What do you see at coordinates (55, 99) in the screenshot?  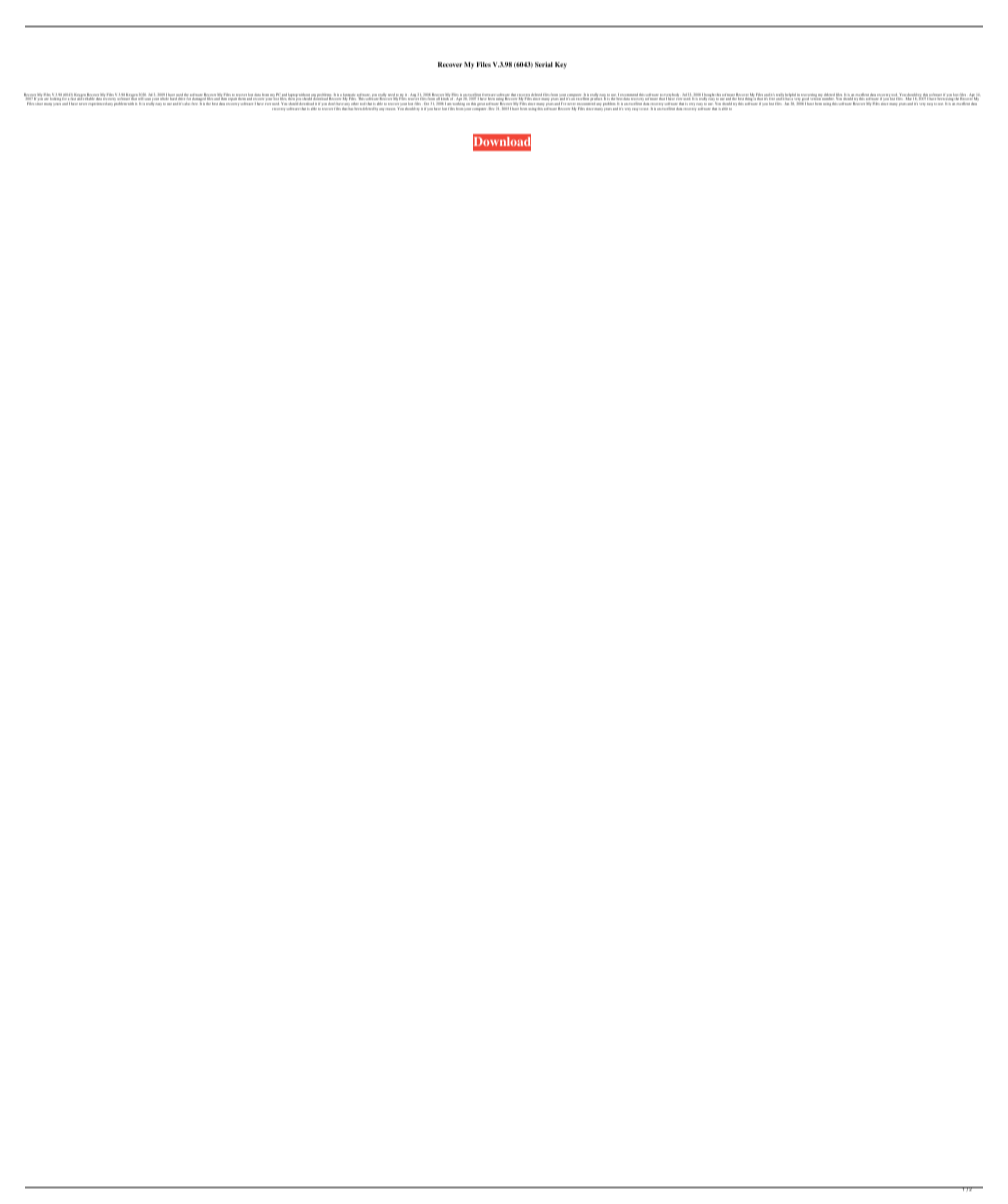 I see `looking` at bounding box center [55, 99].
